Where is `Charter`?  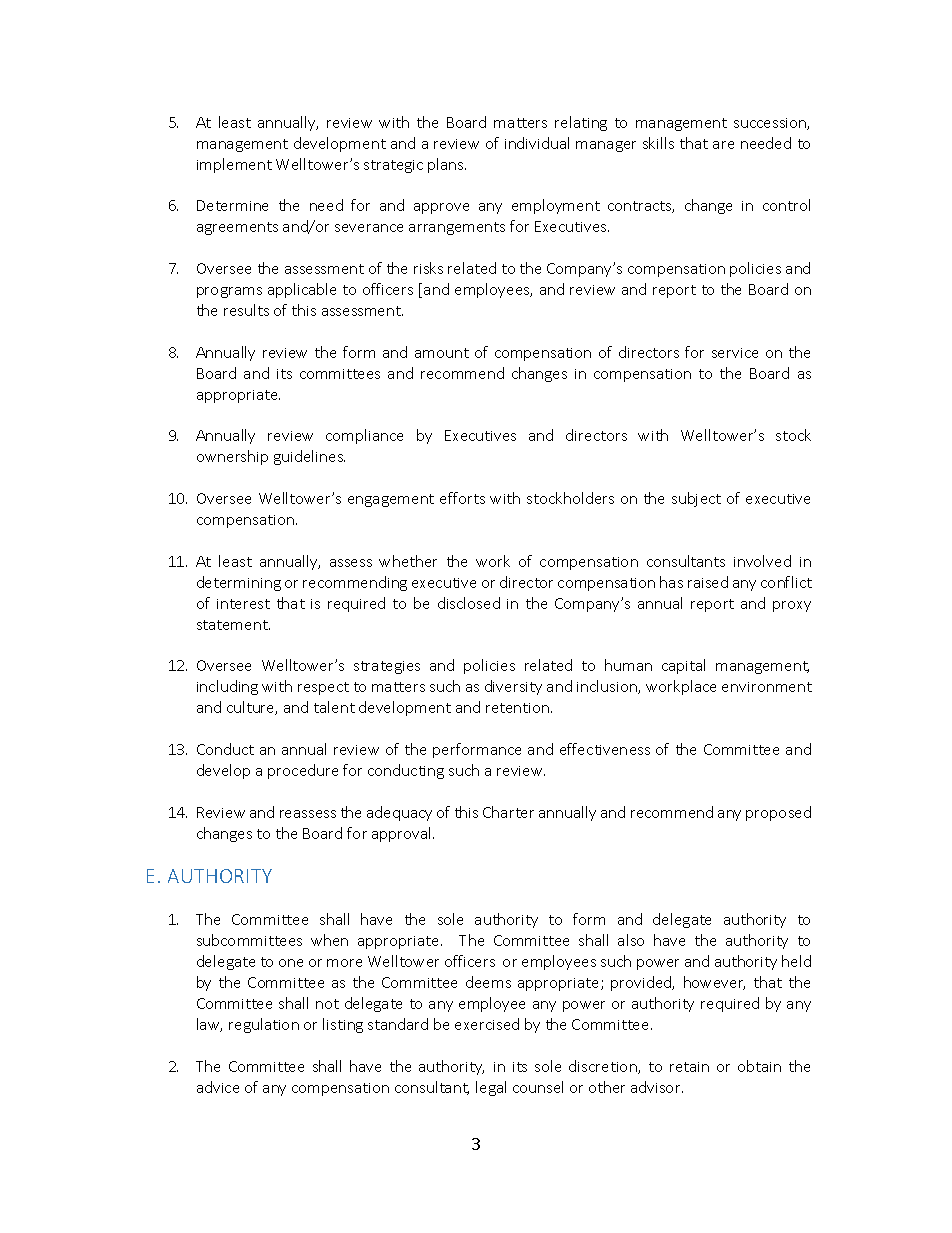
Charter is located at coordinates (508, 812).
